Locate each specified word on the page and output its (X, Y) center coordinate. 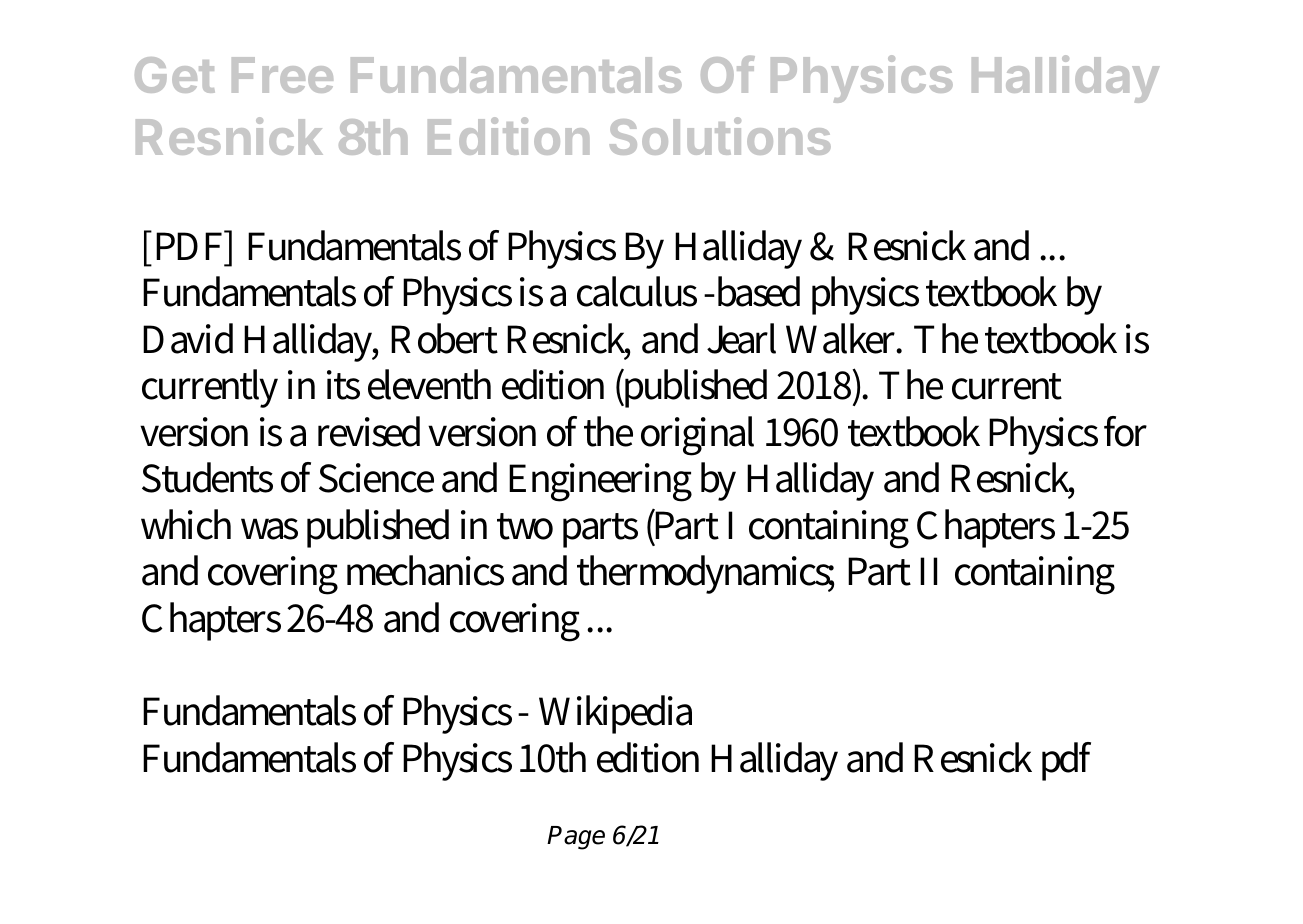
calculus (637, 291)
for (1125, 431)
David (188, 338)
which (186, 524)
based (757, 291)
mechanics (425, 570)
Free (282, 75)
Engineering (600, 482)
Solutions (720, 136)
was (269, 529)
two (525, 526)
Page (576, 838)
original (697, 436)
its (343, 385)
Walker (844, 338)
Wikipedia (615, 714)
